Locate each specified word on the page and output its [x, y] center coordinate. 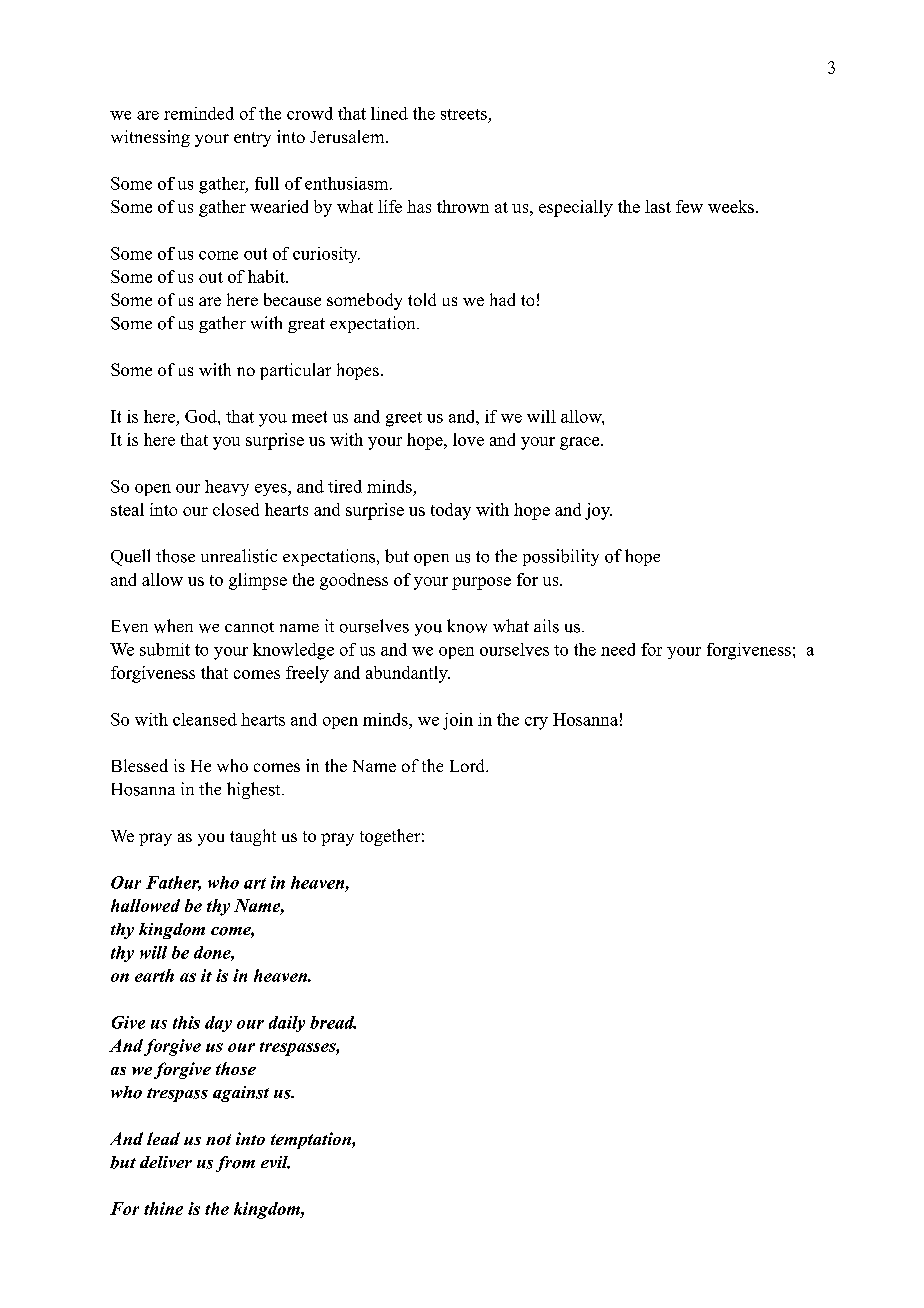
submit [165, 649]
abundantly [408, 674]
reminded [199, 113]
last [658, 206]
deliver [166, 1162]
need [618, 649]
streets [464, 114]
